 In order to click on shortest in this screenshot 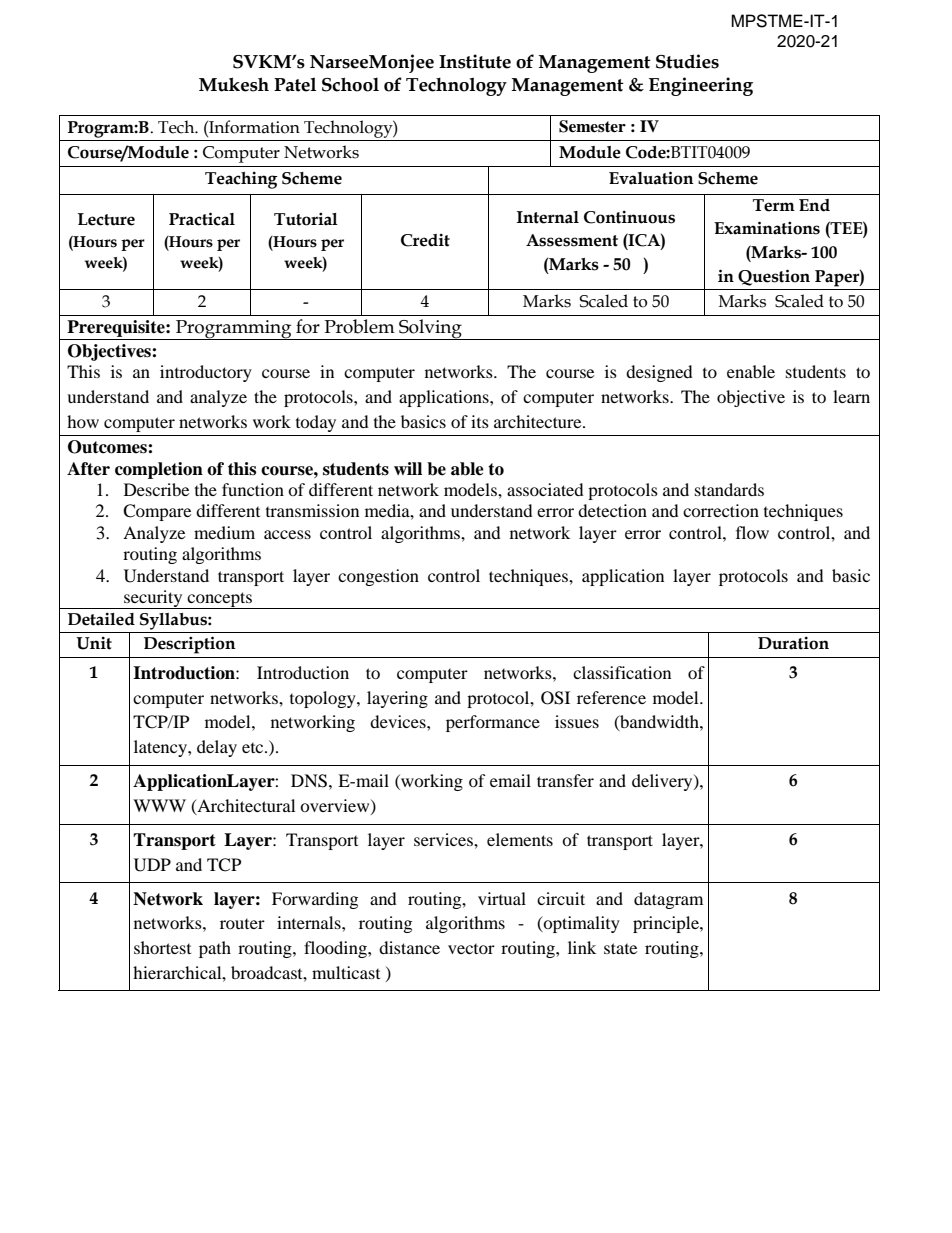, I will do `click(162, 947)`.
